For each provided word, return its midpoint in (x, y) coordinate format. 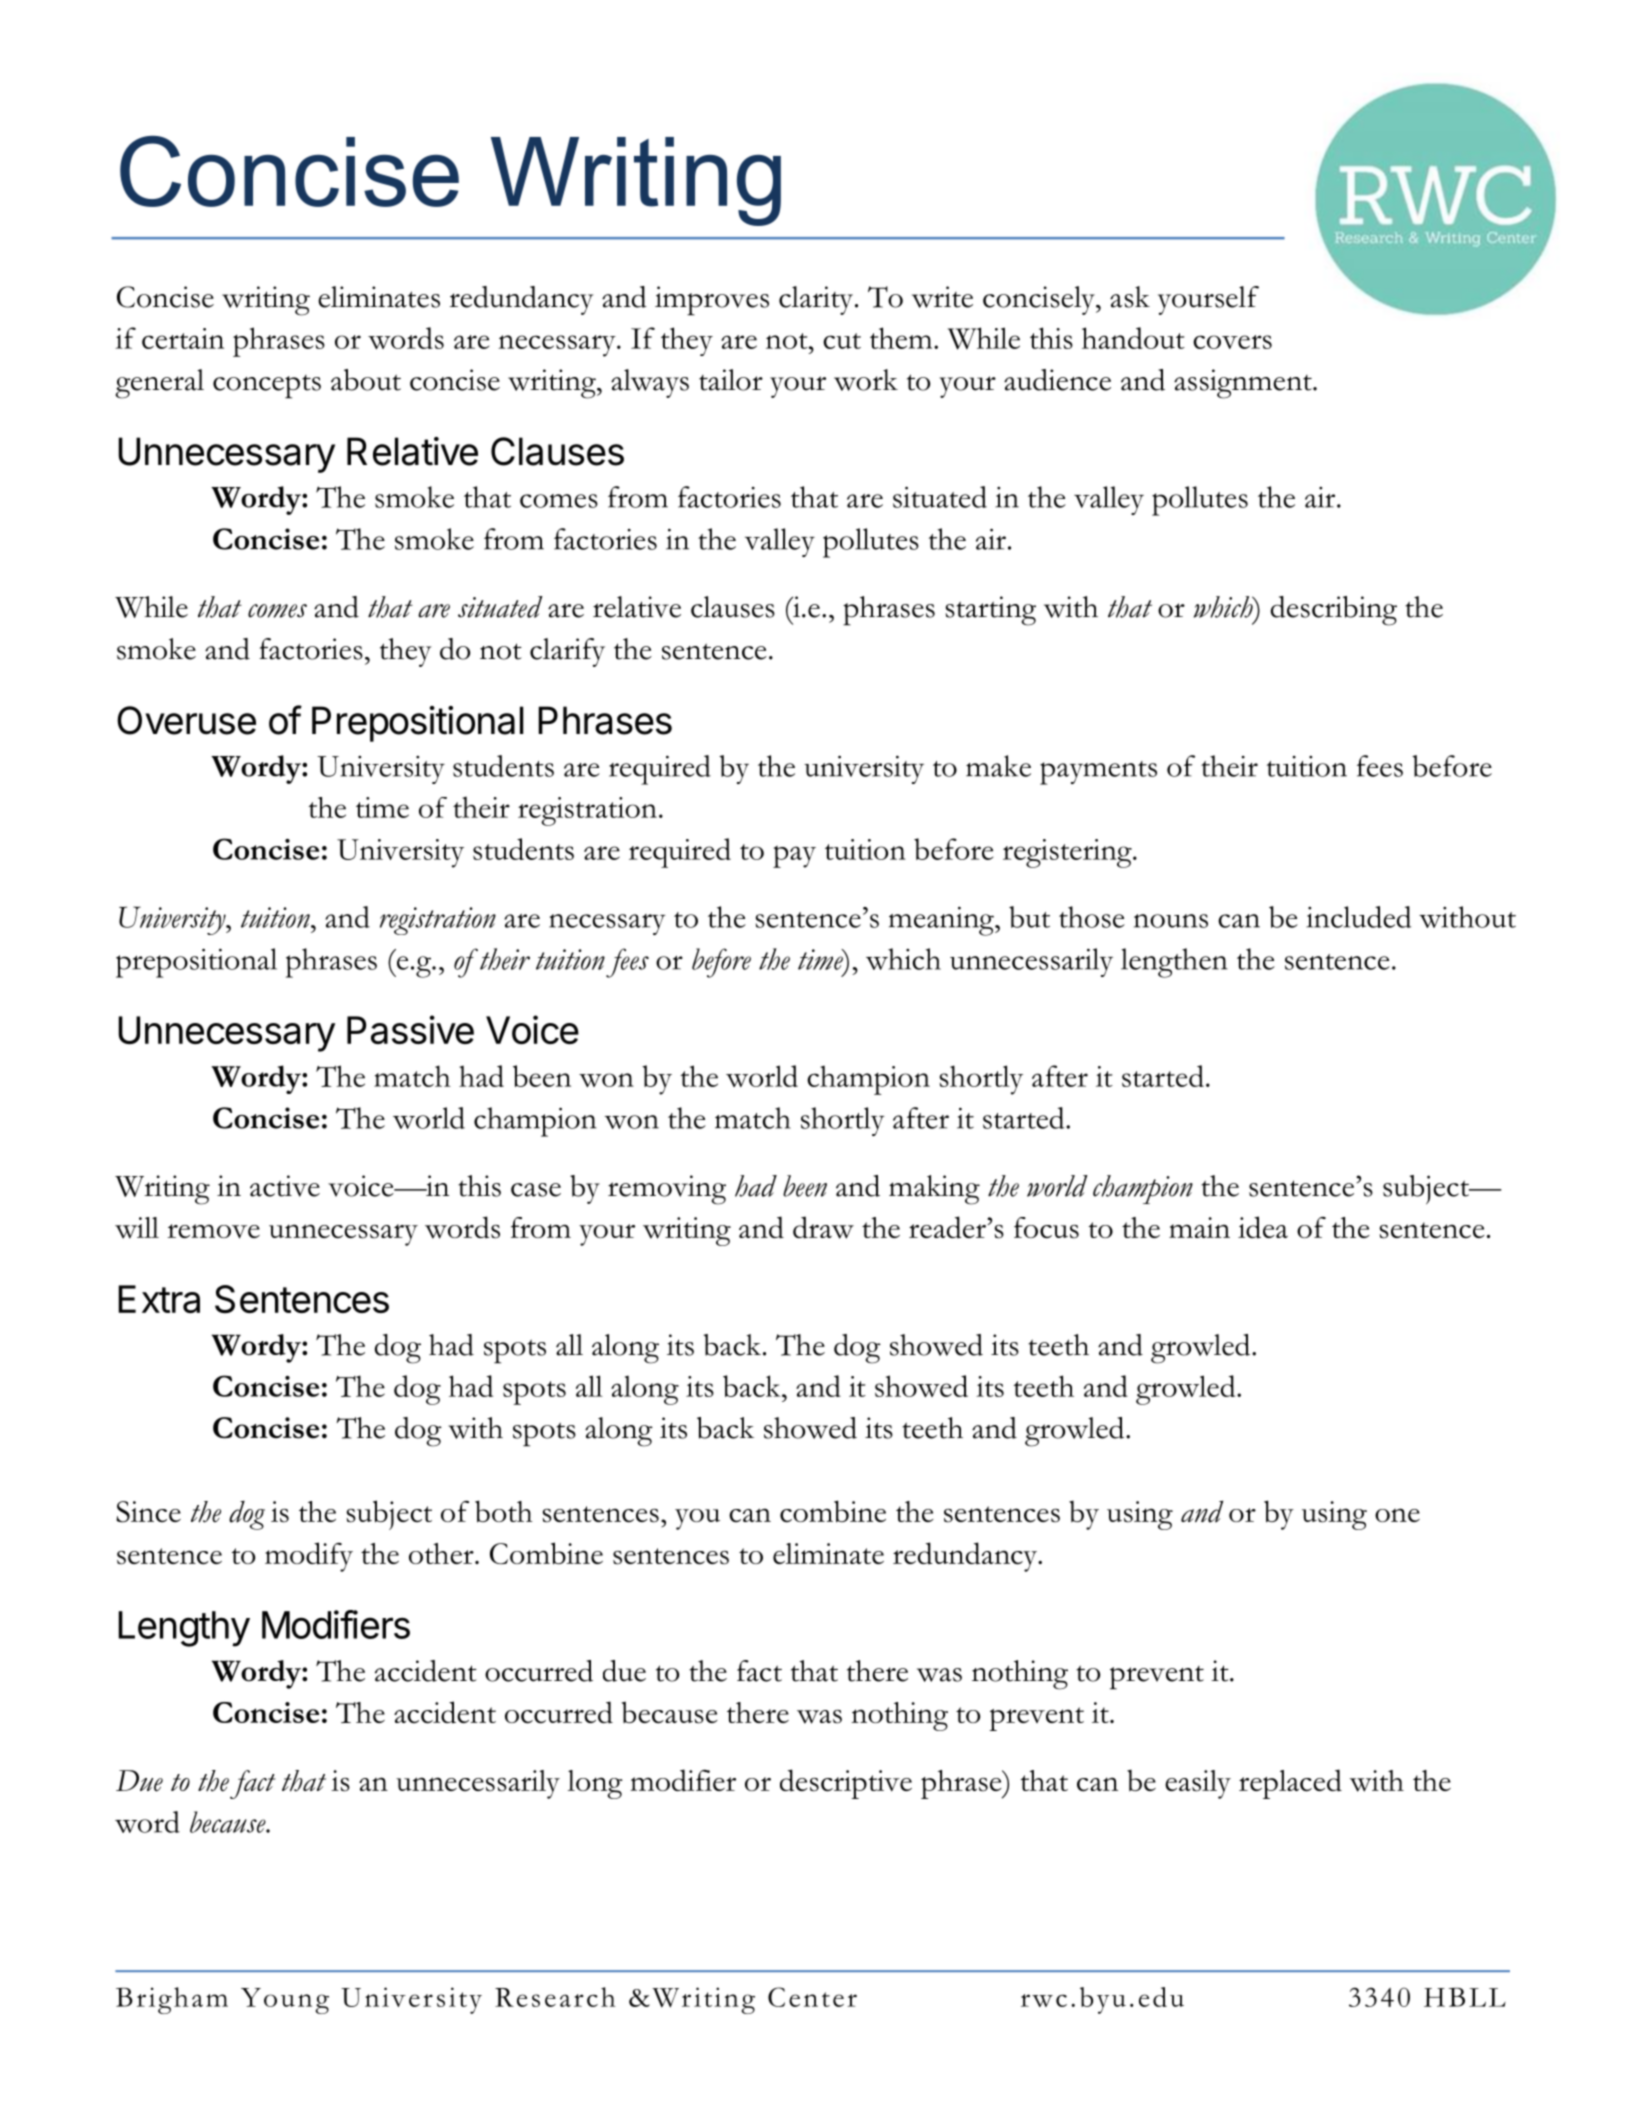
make (998, 766)
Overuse (186, 720)
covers (1232, 342)
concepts (267, 387)
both (504, 1511)
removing (667, 1190)
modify (309, 1557)
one (1397, 1515)
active (285, 1186)
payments (1098, 773)
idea (1263, 1227)
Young (285, 2001)
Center (812, 1997)
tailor (731, 380)
